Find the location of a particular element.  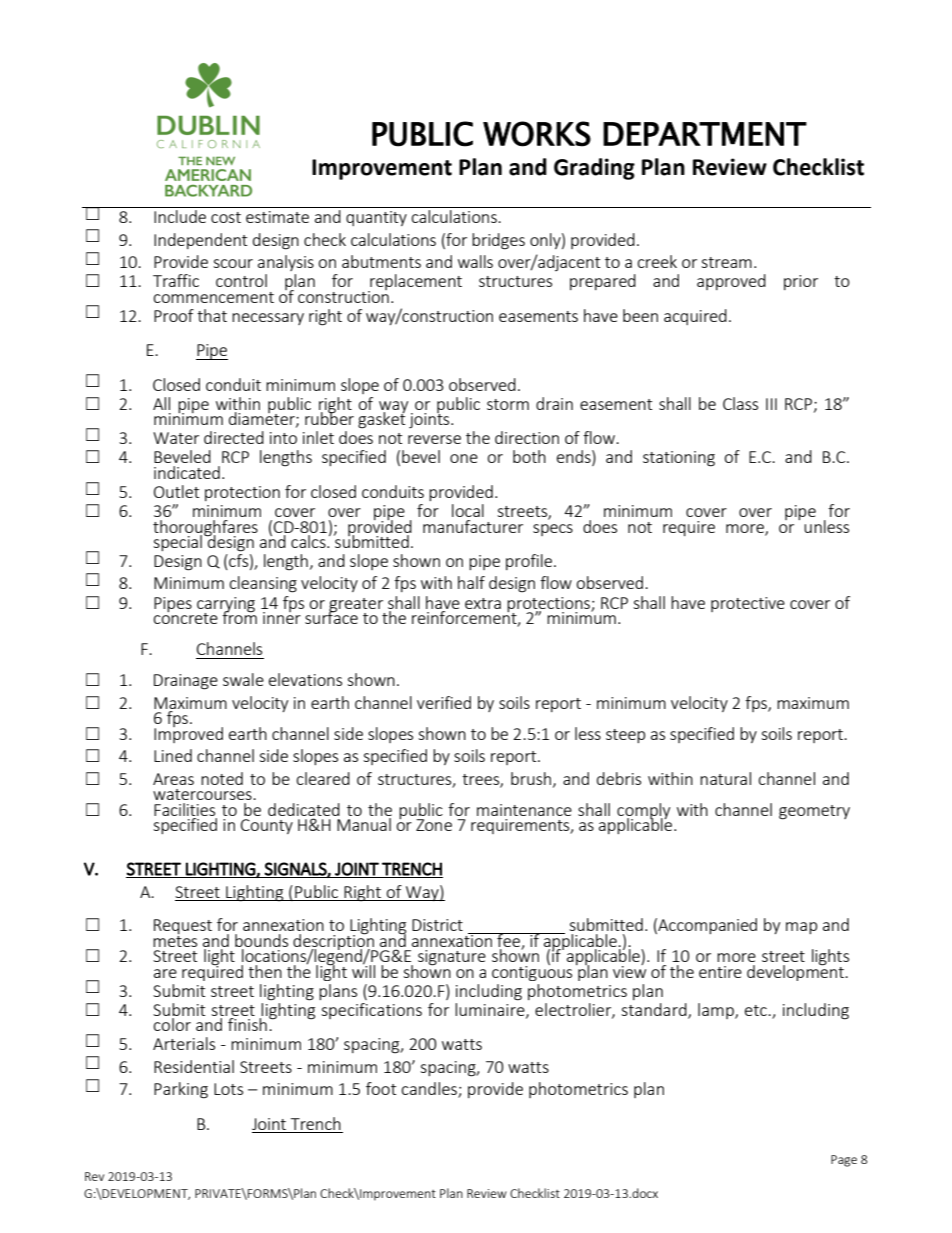

DEPARTMENT is located at coordinates (705, 134).
